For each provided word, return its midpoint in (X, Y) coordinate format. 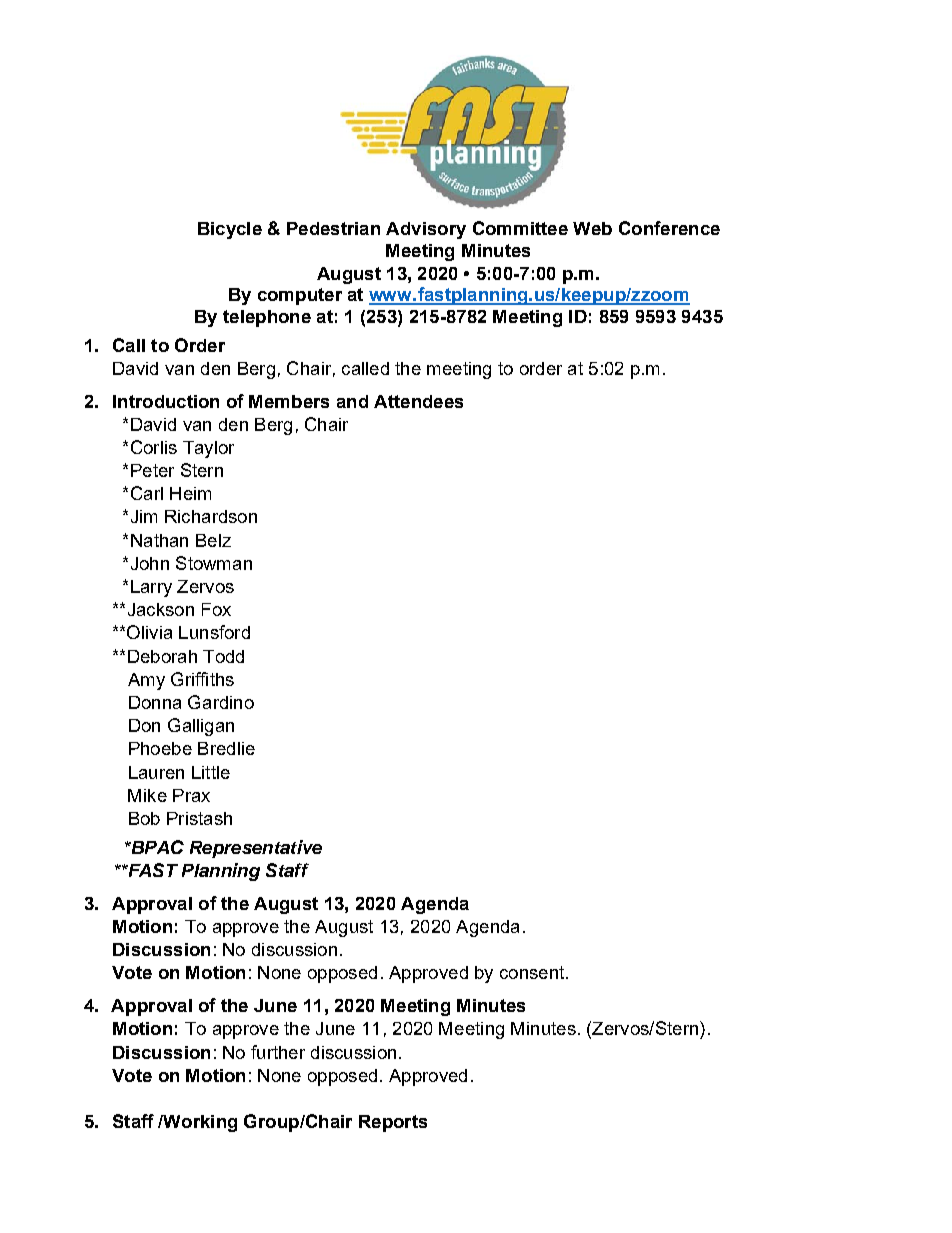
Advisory (426, 230)
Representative (256, 849)
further (278, 1052)
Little (211, 772)
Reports (393, 1123)
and (352, 401)
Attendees (418, 401)
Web (592, 228)
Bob (144, 818)
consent (533, 972)
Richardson (211, 516)
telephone (267, 318)
